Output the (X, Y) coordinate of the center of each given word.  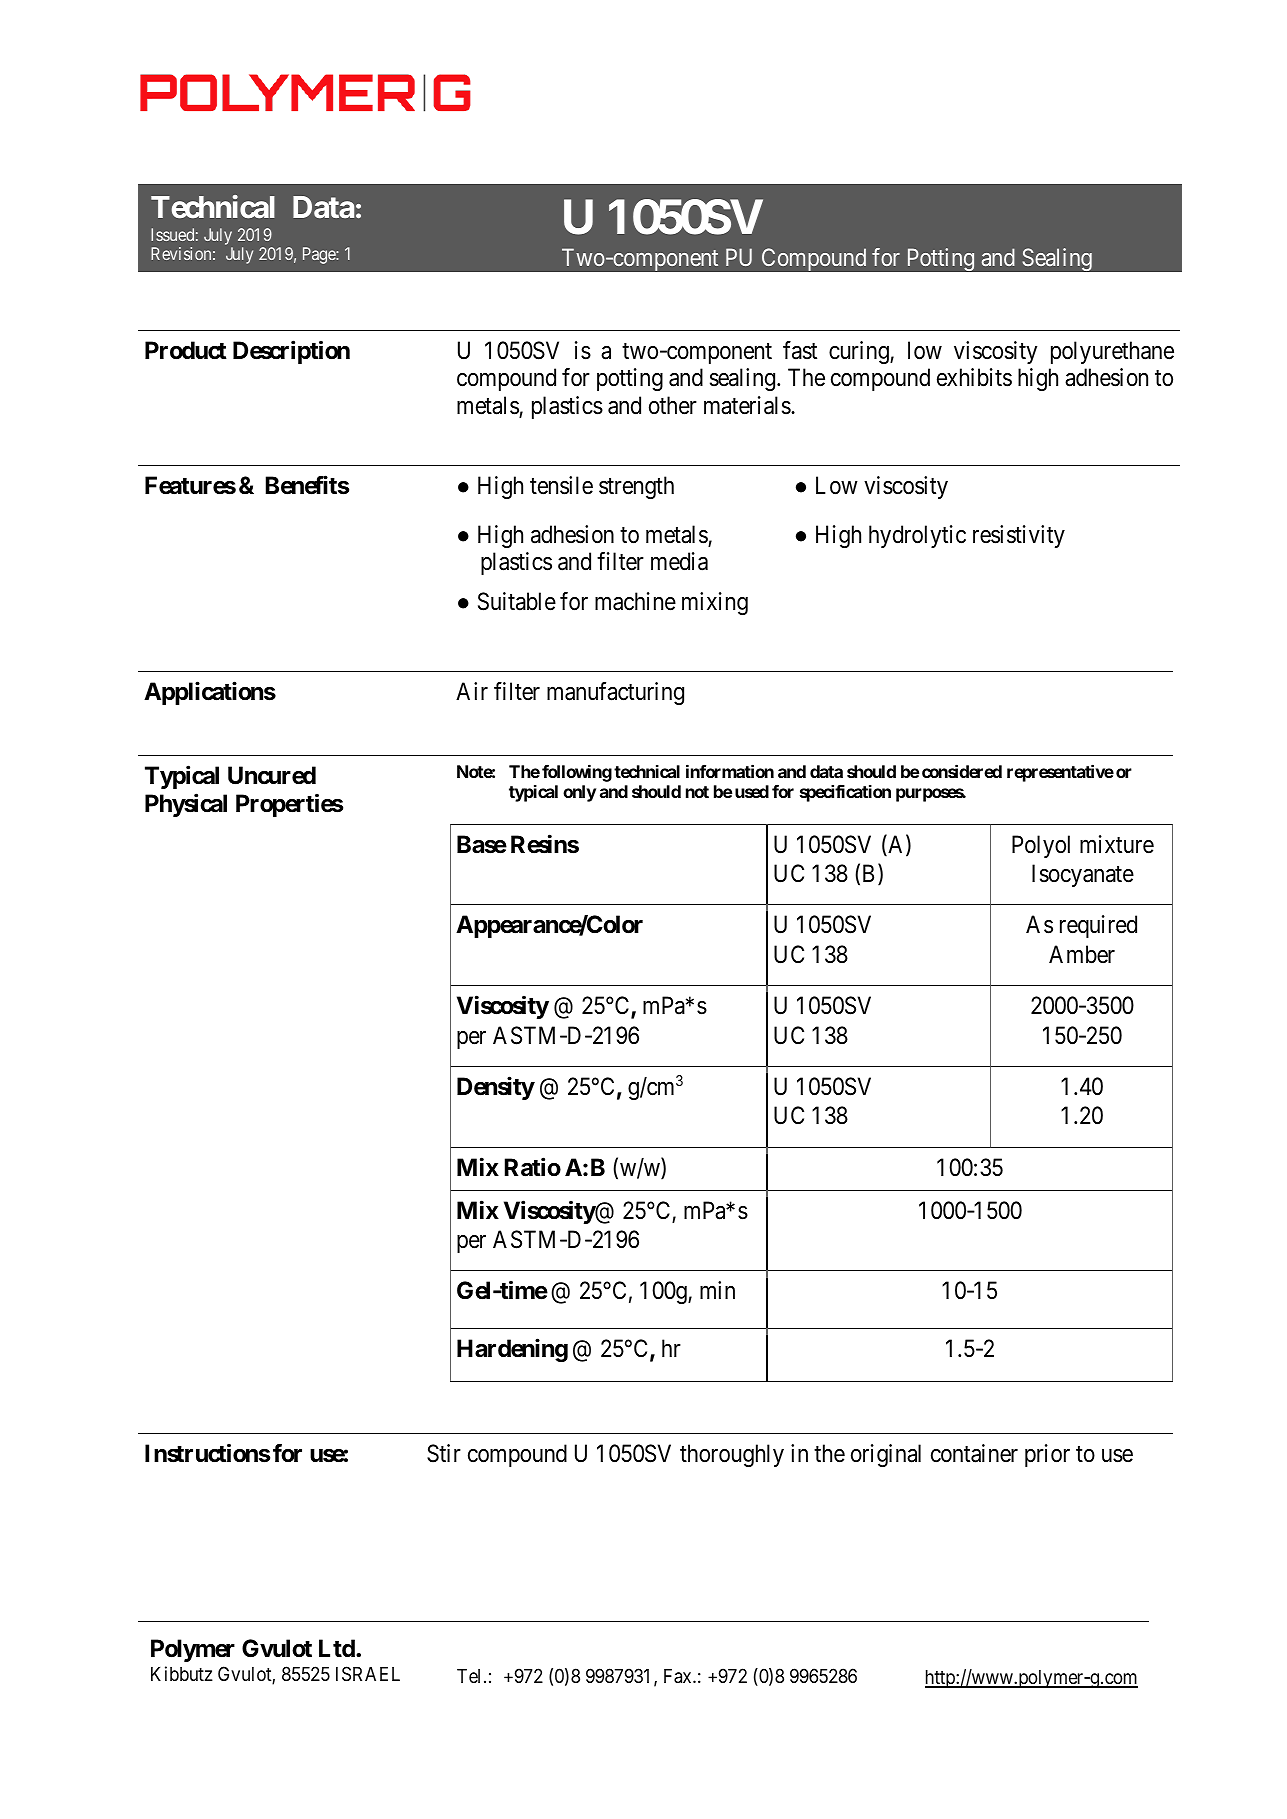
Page (320, 255)
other (673, 405)
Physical (186, 805)
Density (496, 1088)
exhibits (974, 377)
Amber (1082, 954)
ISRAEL (368, 1674)
